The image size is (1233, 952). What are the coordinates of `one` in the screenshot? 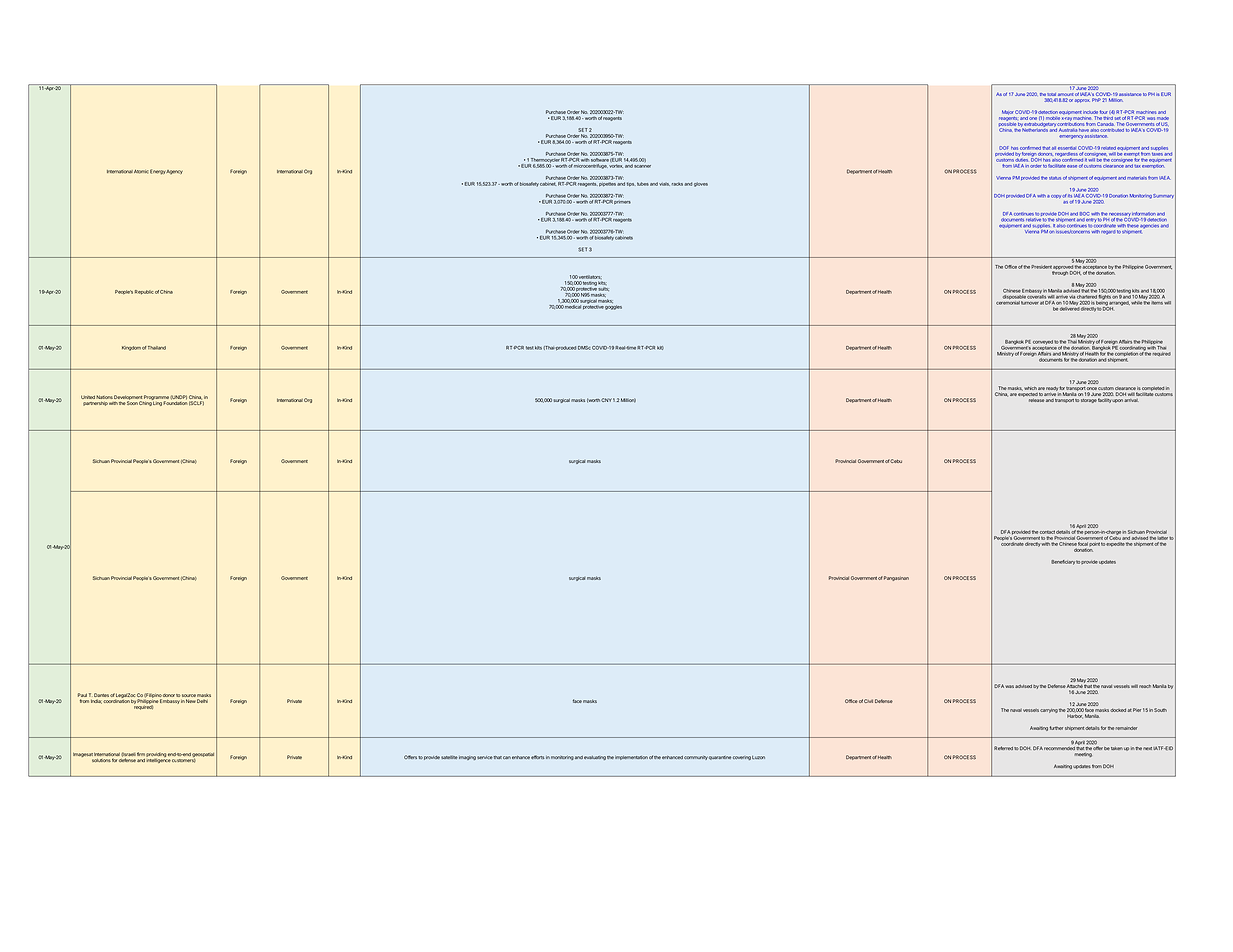 It's located at (1033, 118).
